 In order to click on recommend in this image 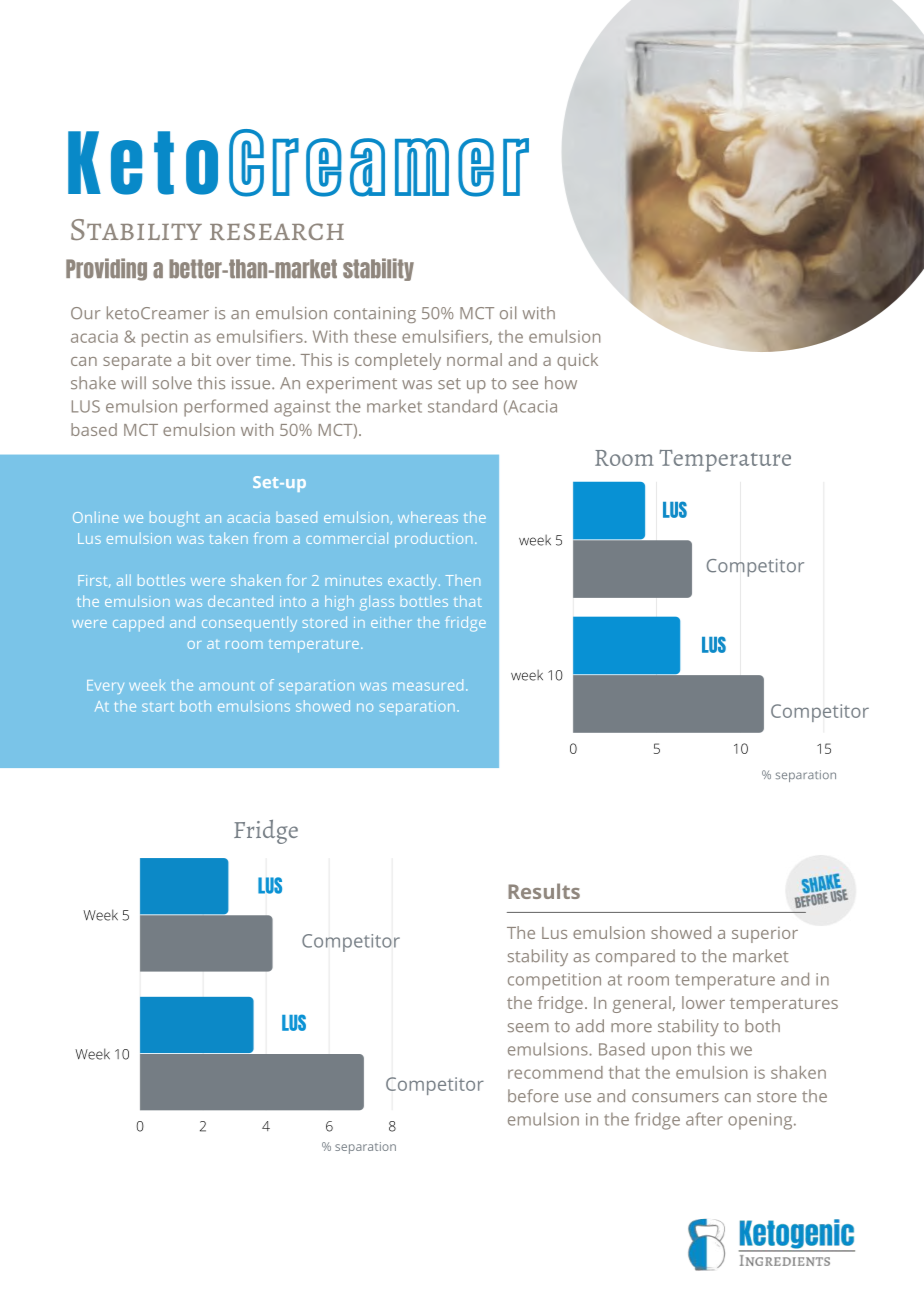, I will do `click(555, 1072)`.
